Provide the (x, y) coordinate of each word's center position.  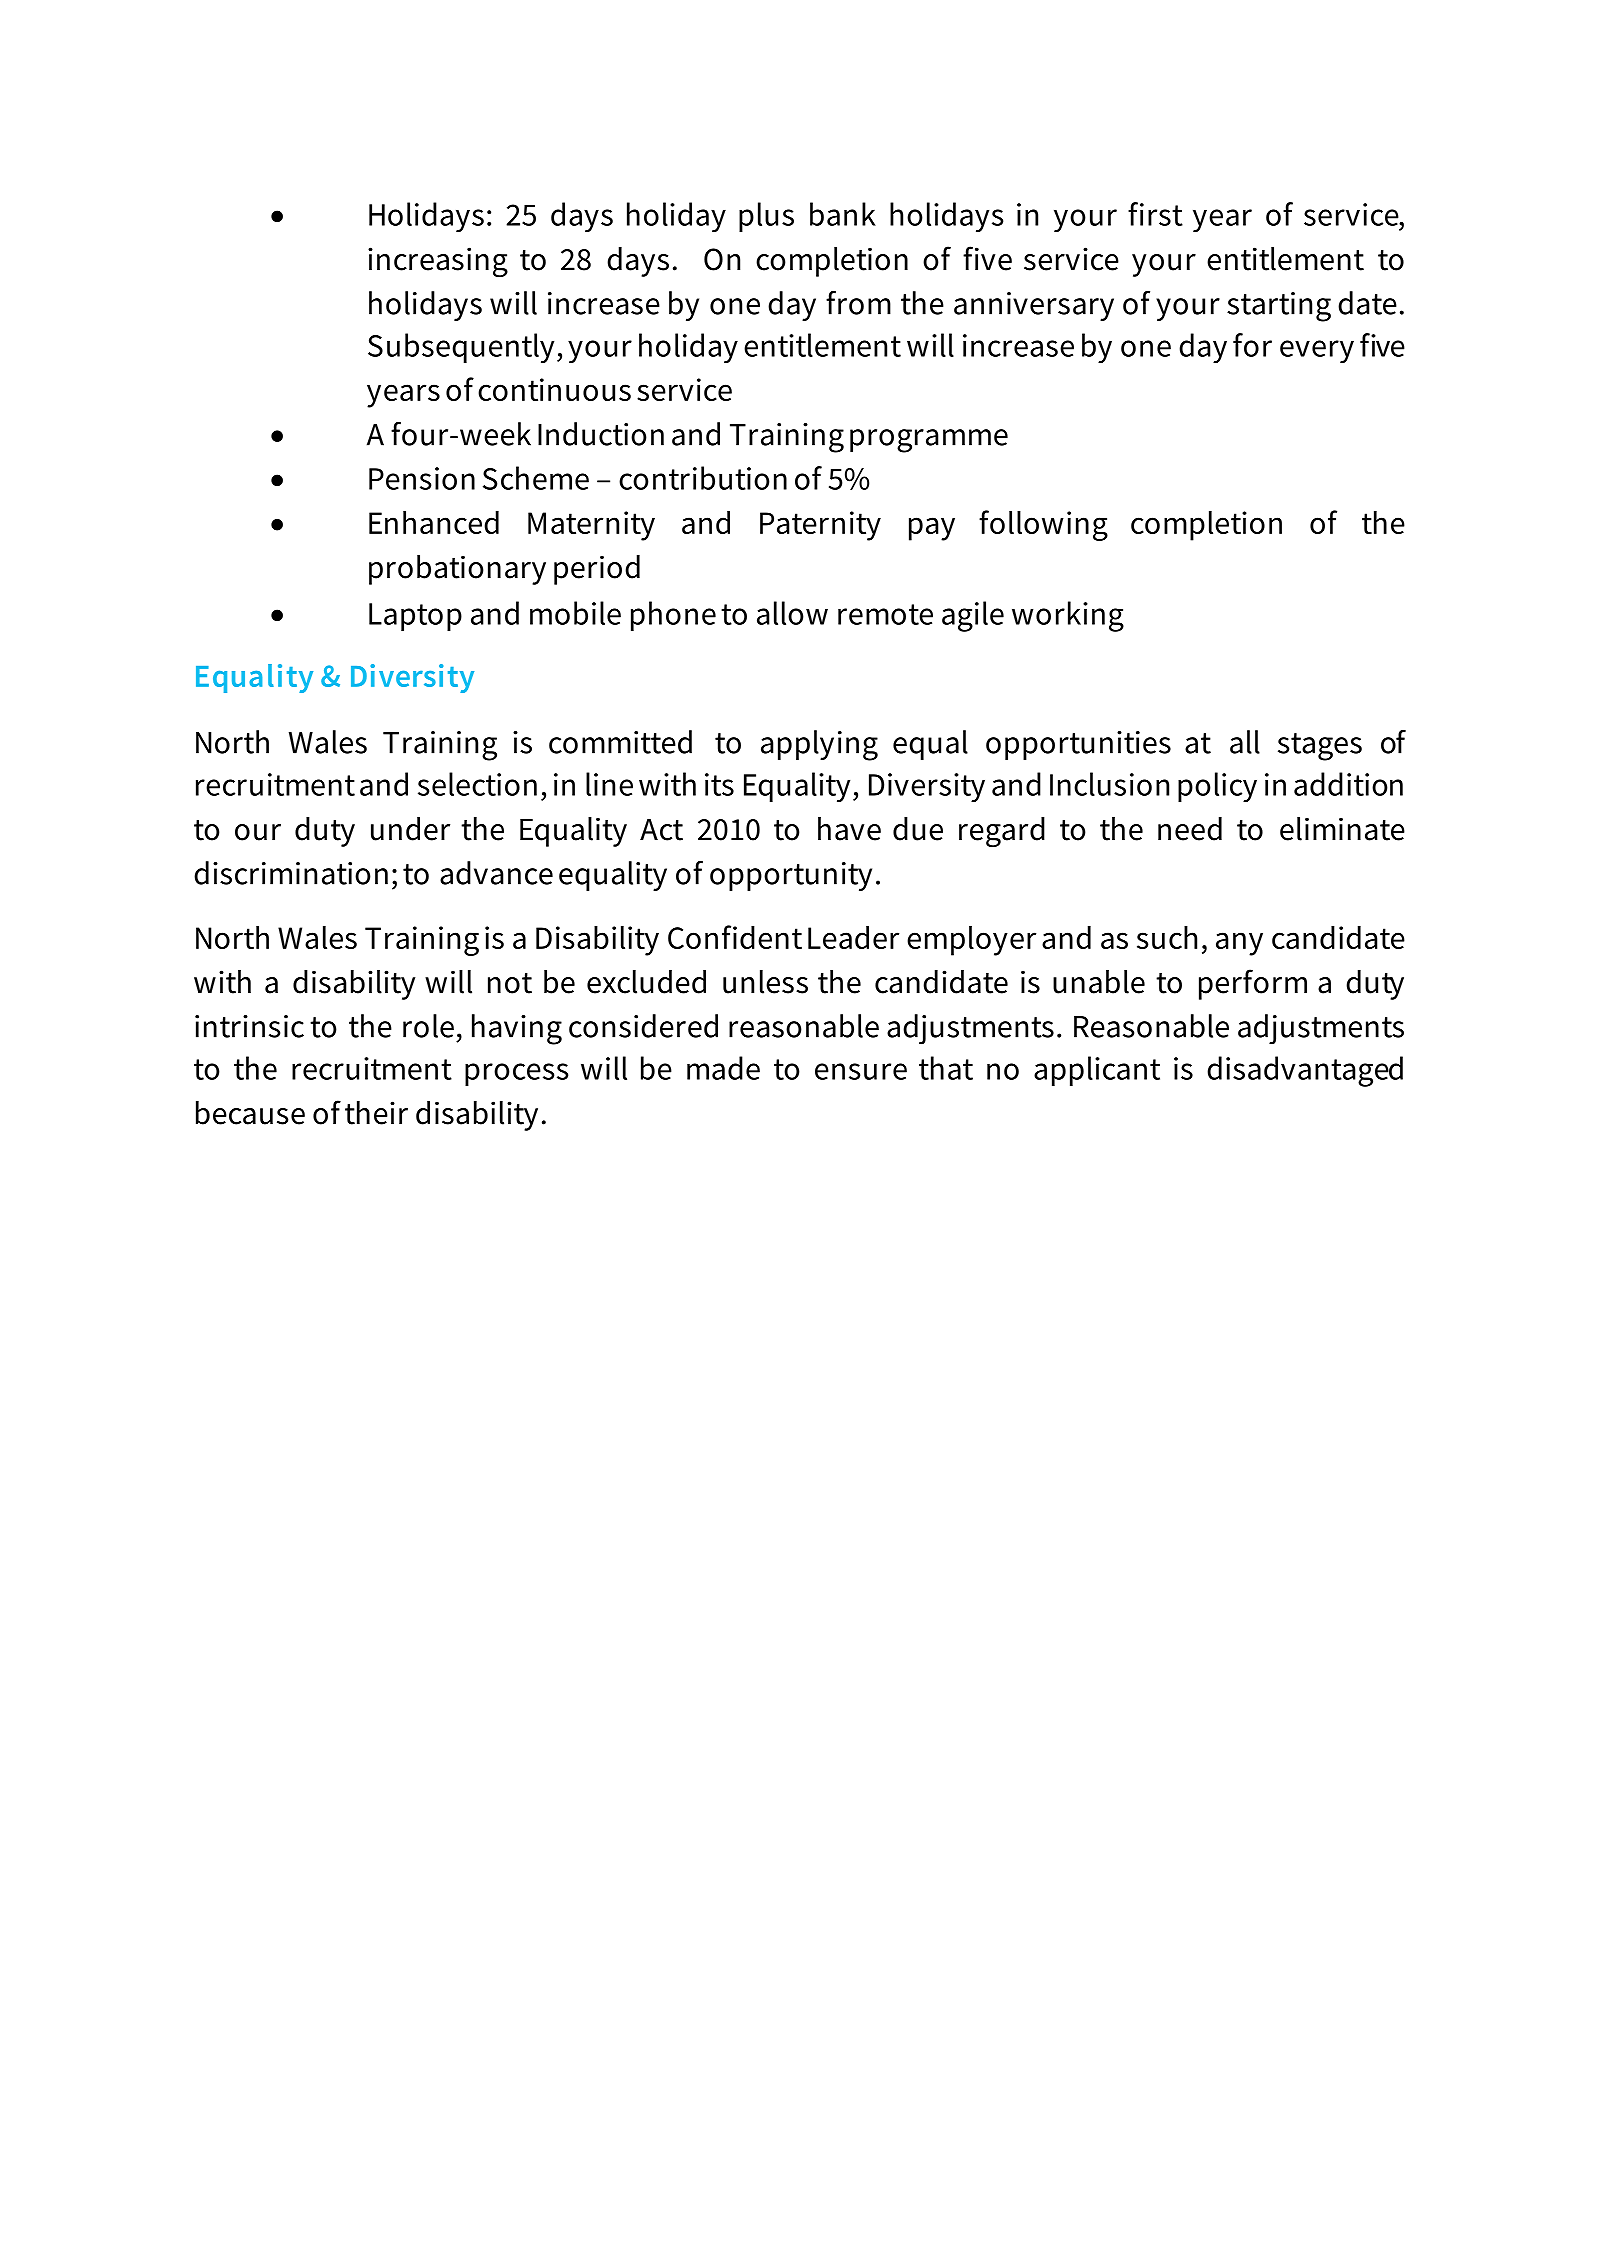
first (1155, 214)
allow (792, 613)
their (376, 1113)
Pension (422, 478)
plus (766, 217)
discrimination (291, 873)
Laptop (415, 617)
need (1190, 829)
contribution (703, 478)
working (1068, 616)
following (1043, 525)
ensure (861, 1071)
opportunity (791, 876)
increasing (438, 262)
